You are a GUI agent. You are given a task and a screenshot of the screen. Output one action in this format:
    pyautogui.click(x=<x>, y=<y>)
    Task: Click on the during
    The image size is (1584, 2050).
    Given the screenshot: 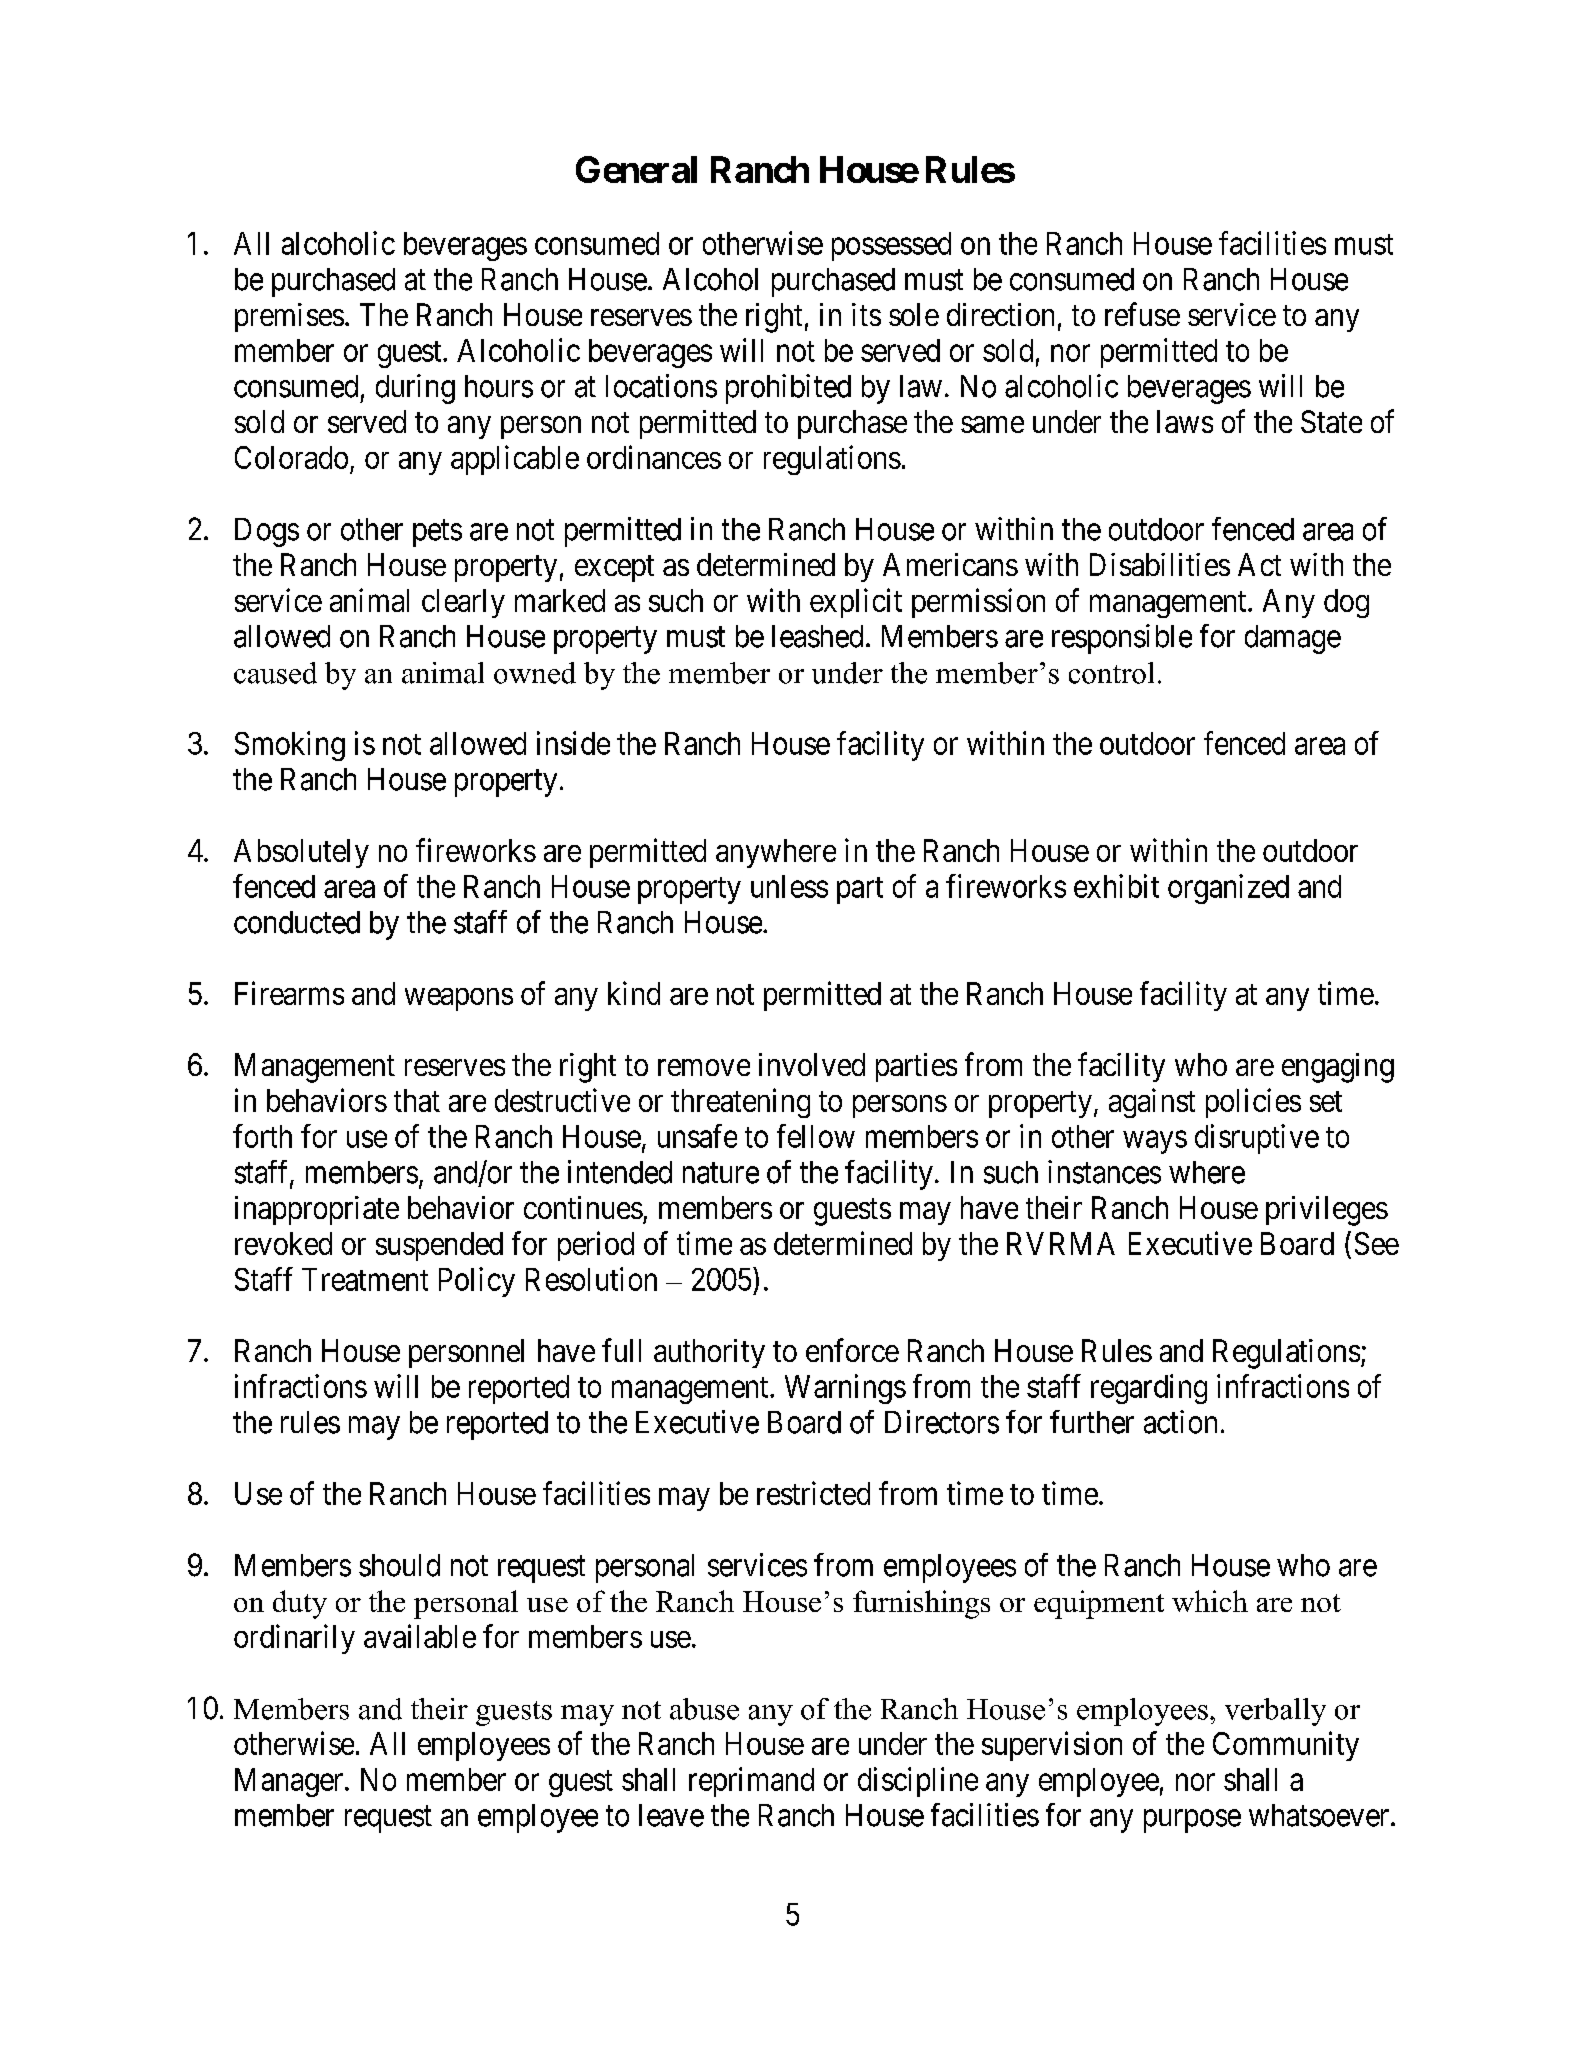 What is the action you would take?
    pyautogui.click(x=415, y=389)
